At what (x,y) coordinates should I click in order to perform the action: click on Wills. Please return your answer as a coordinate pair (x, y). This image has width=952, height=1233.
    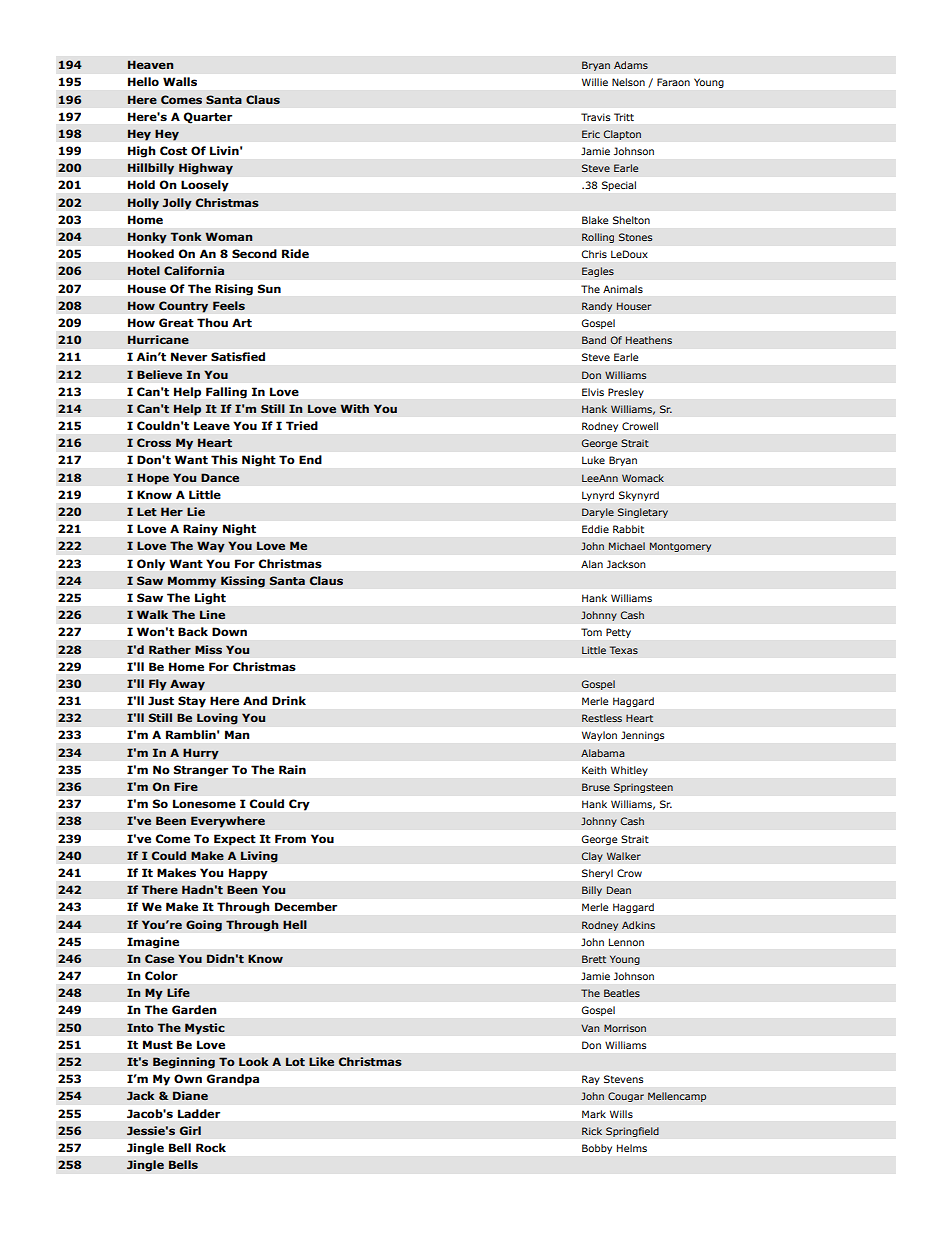
    Looking at the image, I should click on (621, 1114).
